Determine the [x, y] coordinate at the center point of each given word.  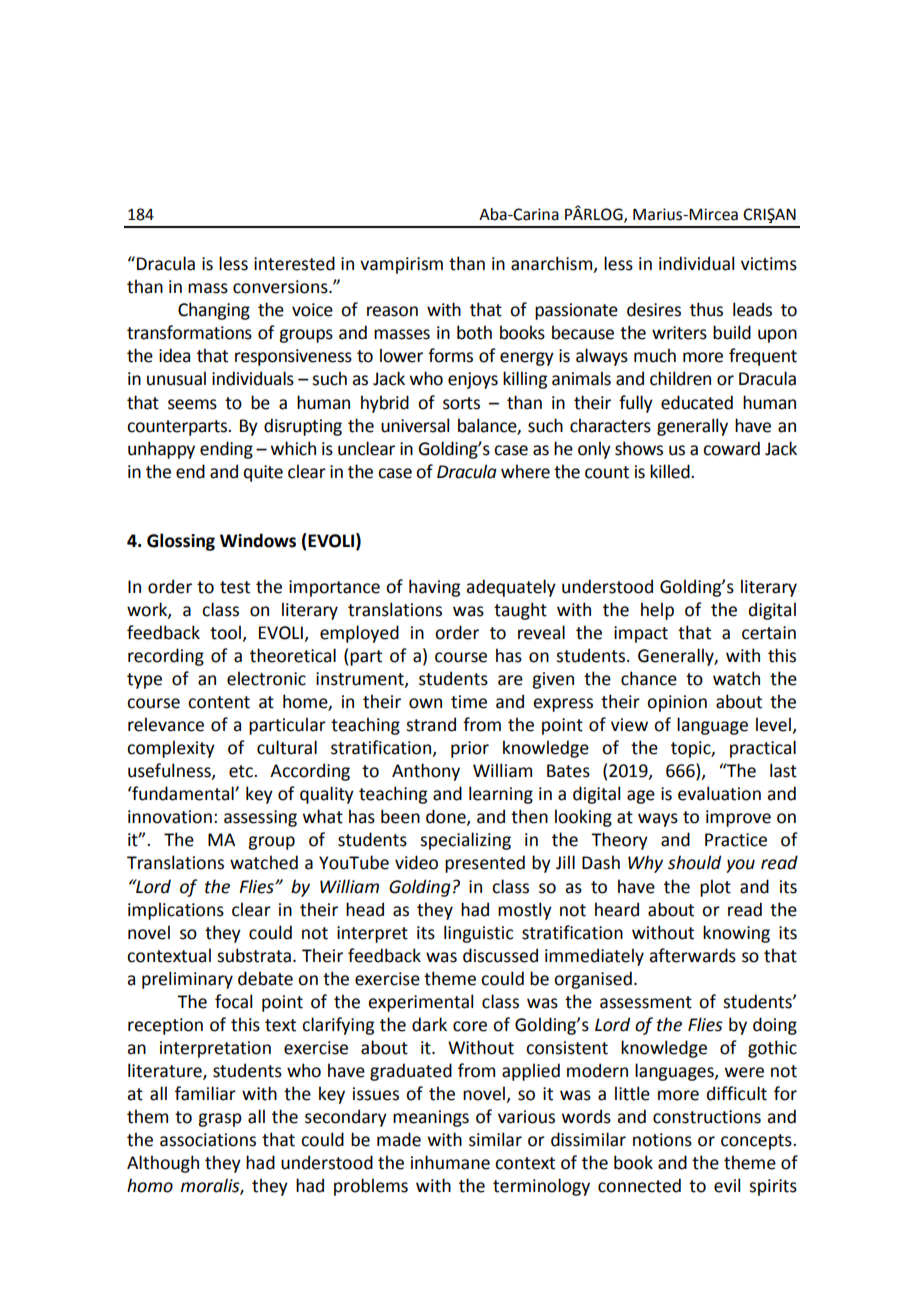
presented [485, 864]
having [434, 588]
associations [208, 1140]
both [474, 332]
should [694, 862]
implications [176, 911]
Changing [214, 311]
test [235, 587]
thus [706, 309]
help [657, 611]
